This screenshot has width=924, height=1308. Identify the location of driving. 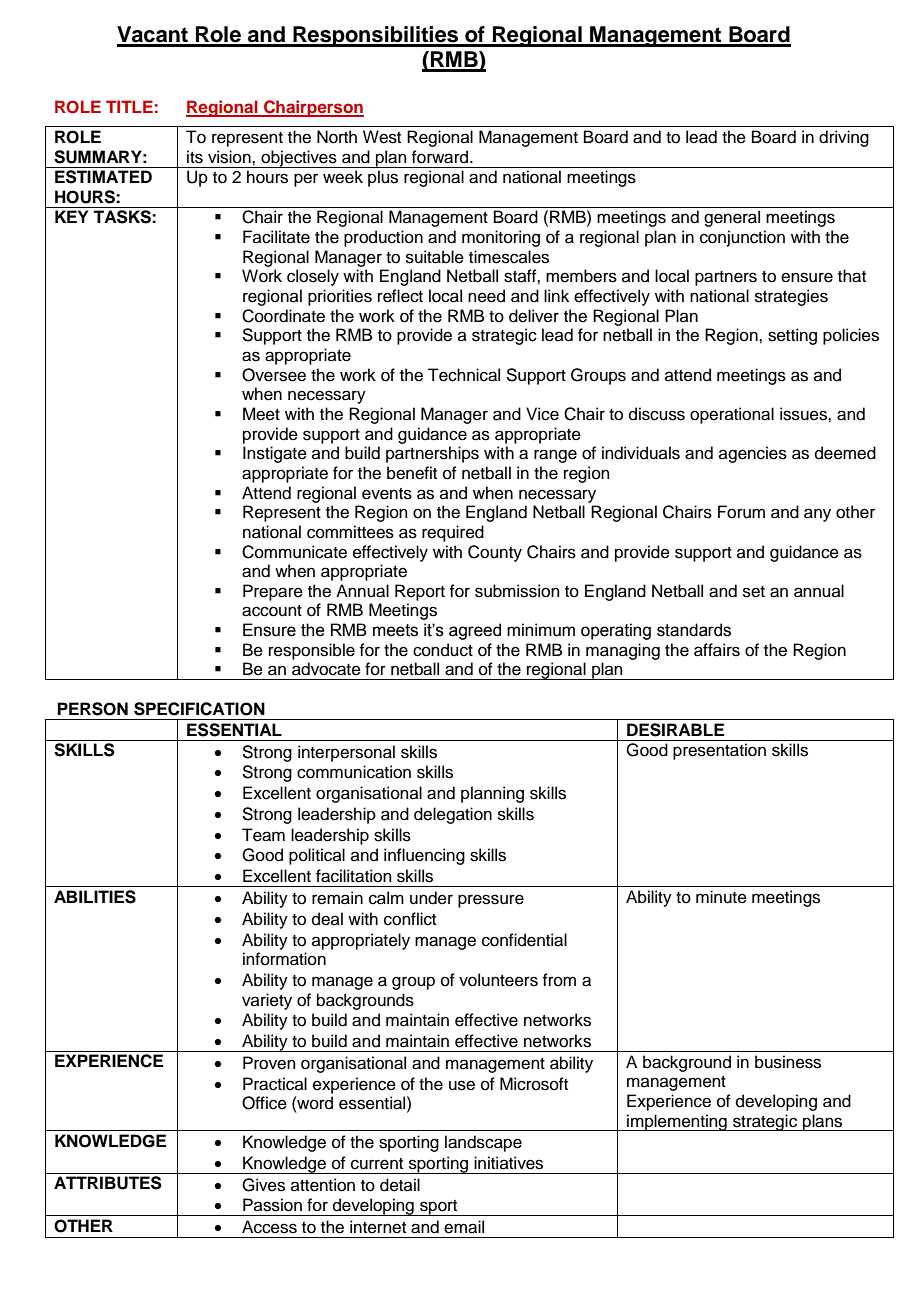
(844, 138).
